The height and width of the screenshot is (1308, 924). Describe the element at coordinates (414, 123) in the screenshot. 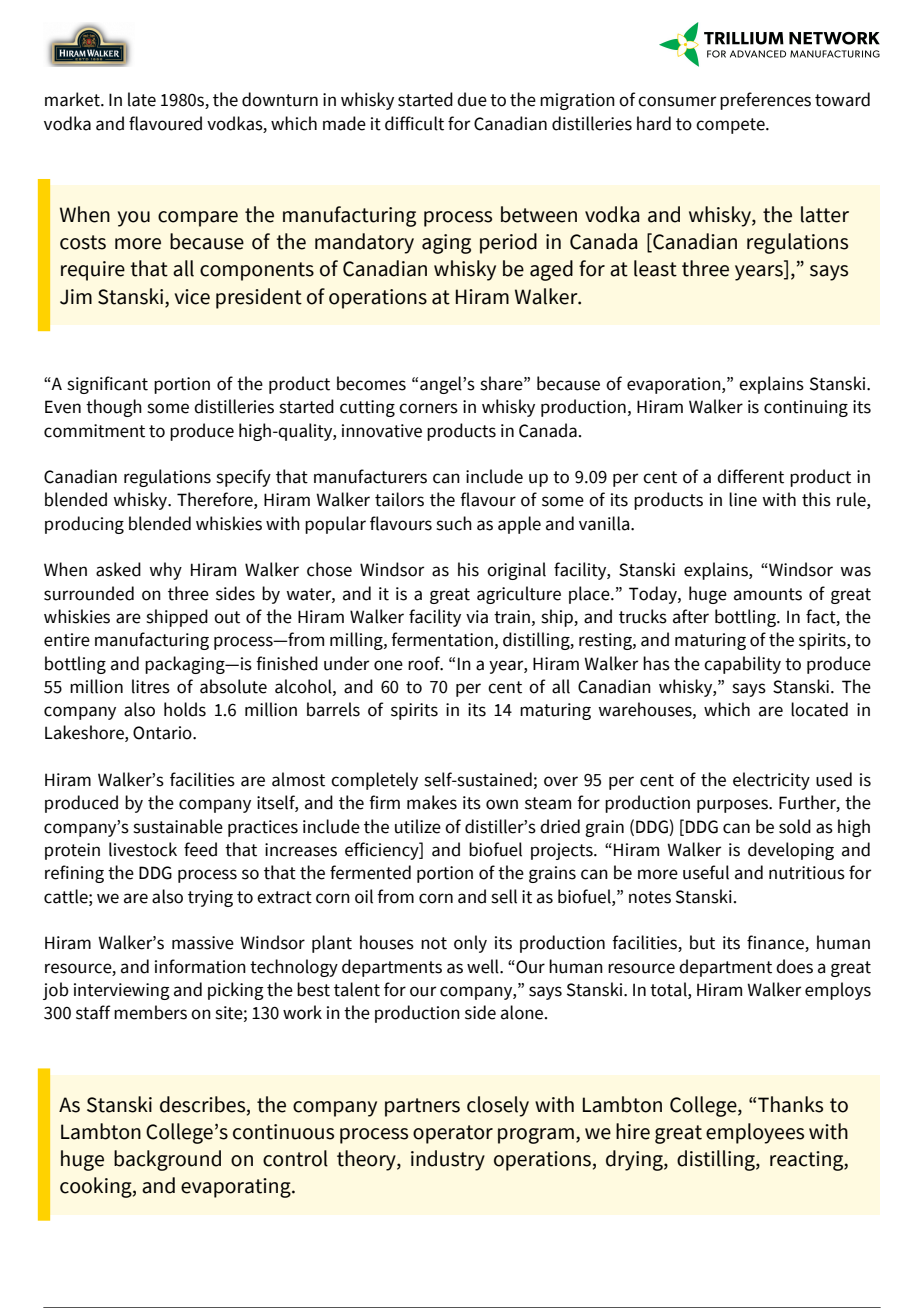

I see `difficult` at that location.
